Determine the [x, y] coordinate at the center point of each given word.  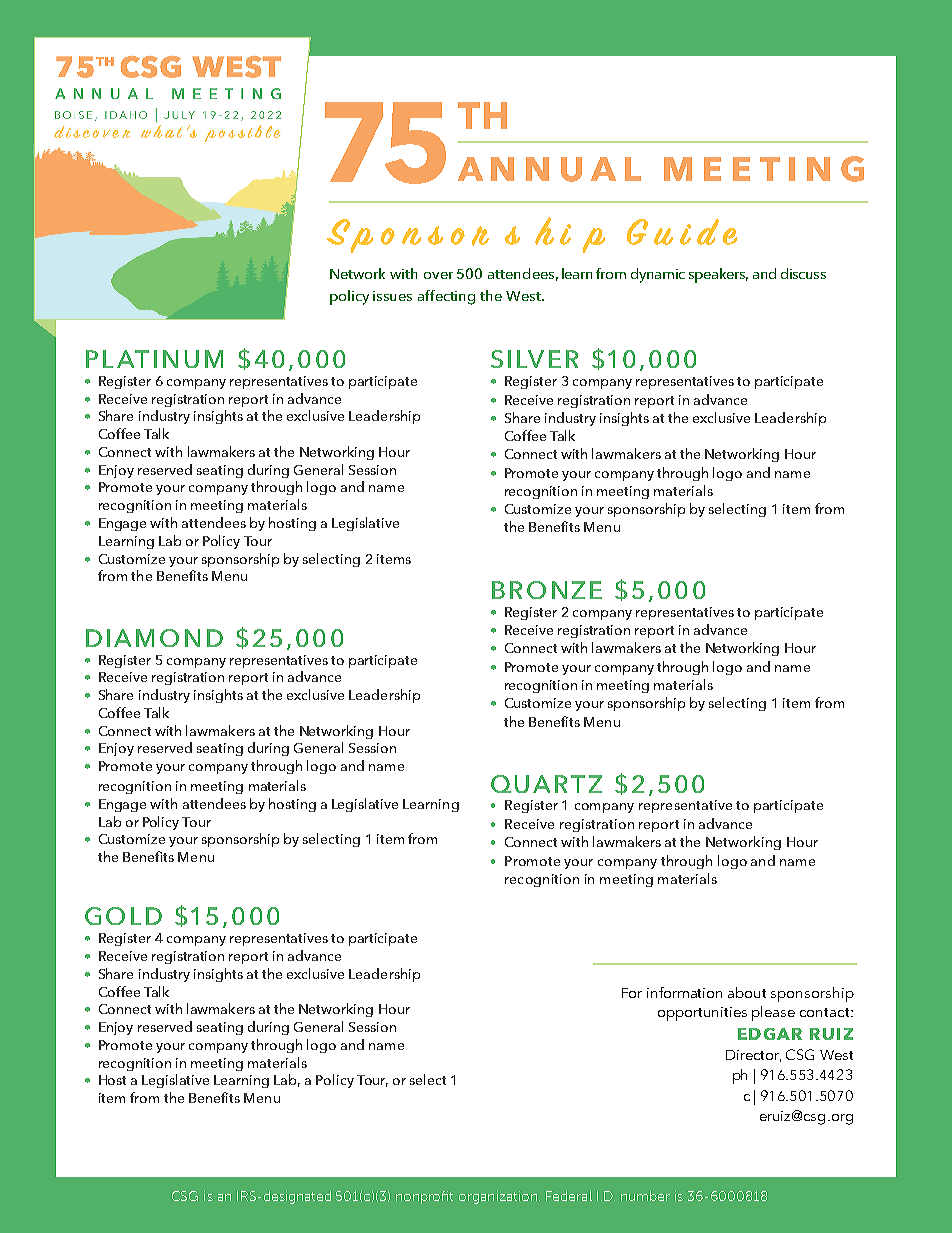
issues [392, 296]
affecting [446, 297]
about [747, 992]
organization [499, 1197]
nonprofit [424, 1197]
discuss [803, 273]
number [645, 1196]
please [773, 1013]
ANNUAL [549, 169]
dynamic [658, 275]
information [684, 992]
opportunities [702, 1014]
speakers [718, 275]
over [438, 275]
